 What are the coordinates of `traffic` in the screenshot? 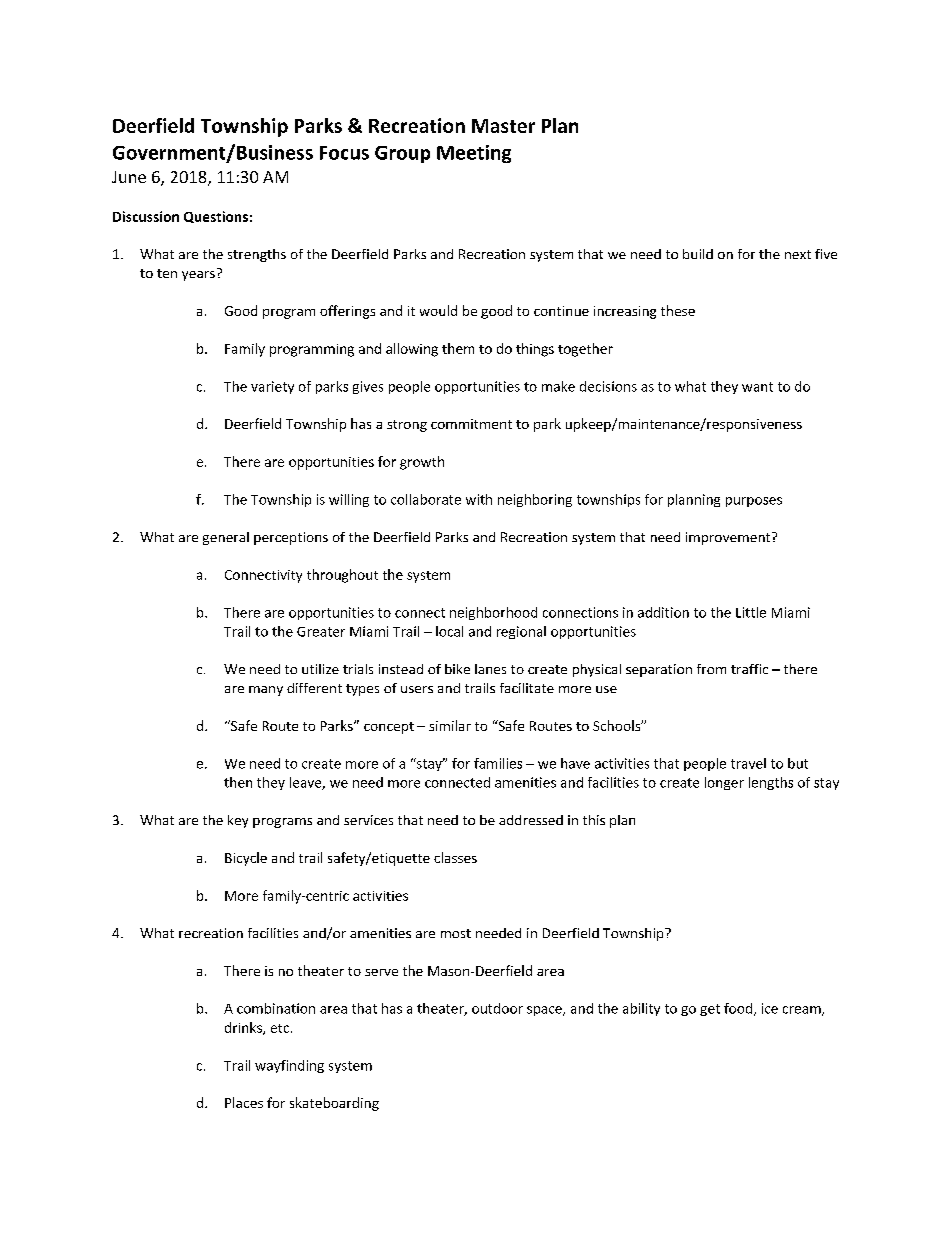 It's located at (749, 669).
